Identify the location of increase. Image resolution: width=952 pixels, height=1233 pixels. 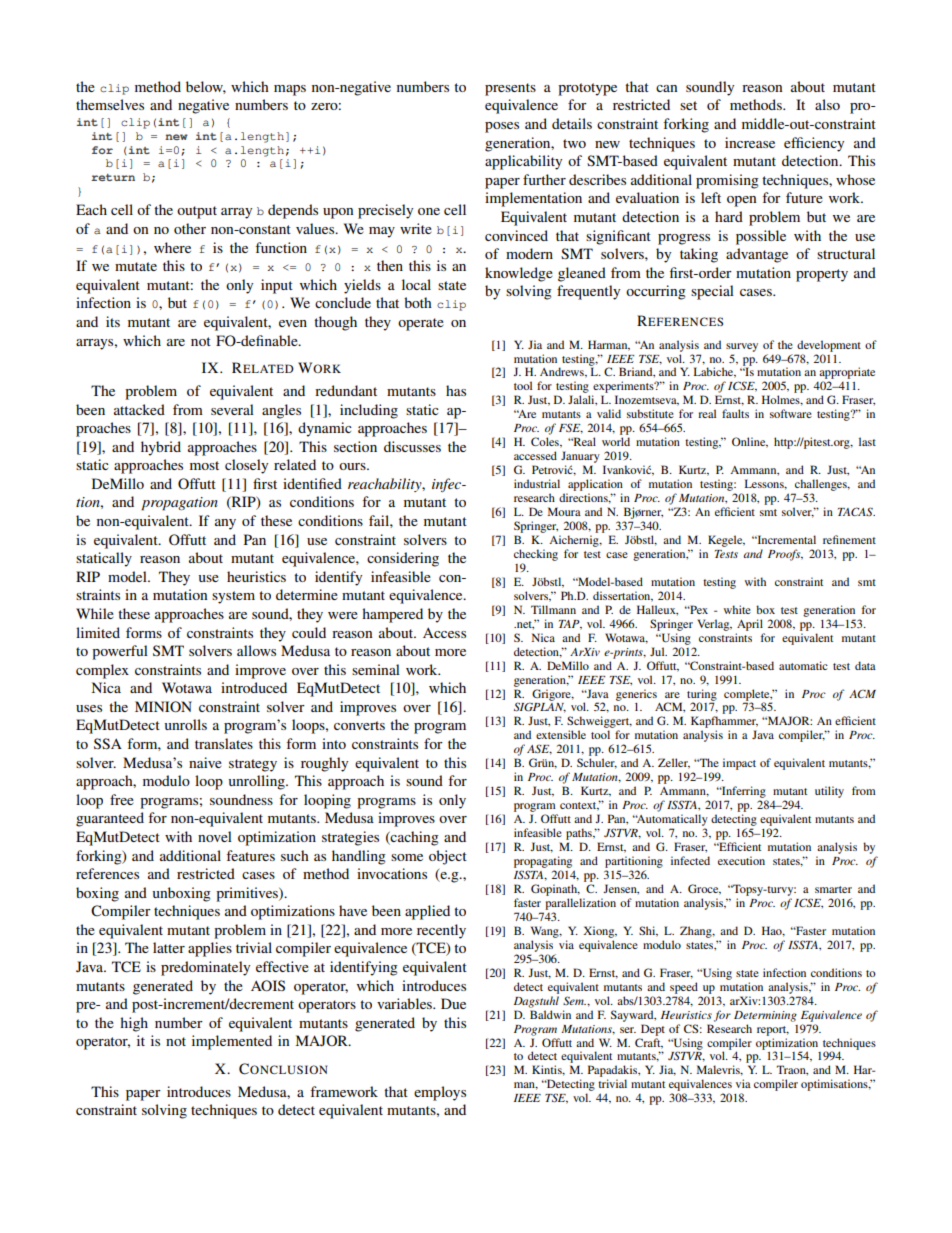
(750, 142).
